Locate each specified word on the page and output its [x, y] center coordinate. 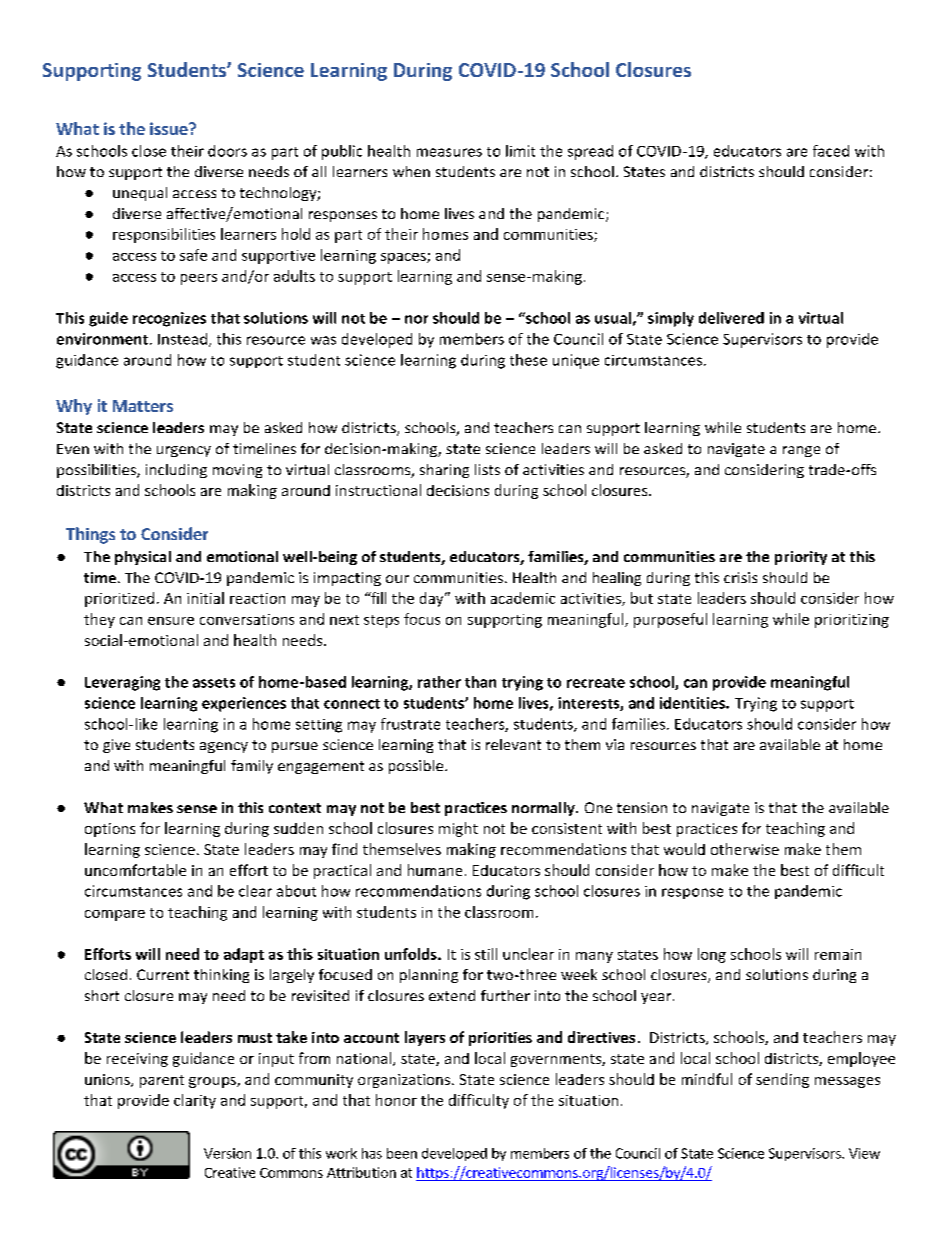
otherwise [745, 849]
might [458, 829]
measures [449, 152]
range [801, 451]
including [176, 471]
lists [487, 469]
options [110, 830]
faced [831, 151]
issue [170, 128]
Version [227, 1153]
